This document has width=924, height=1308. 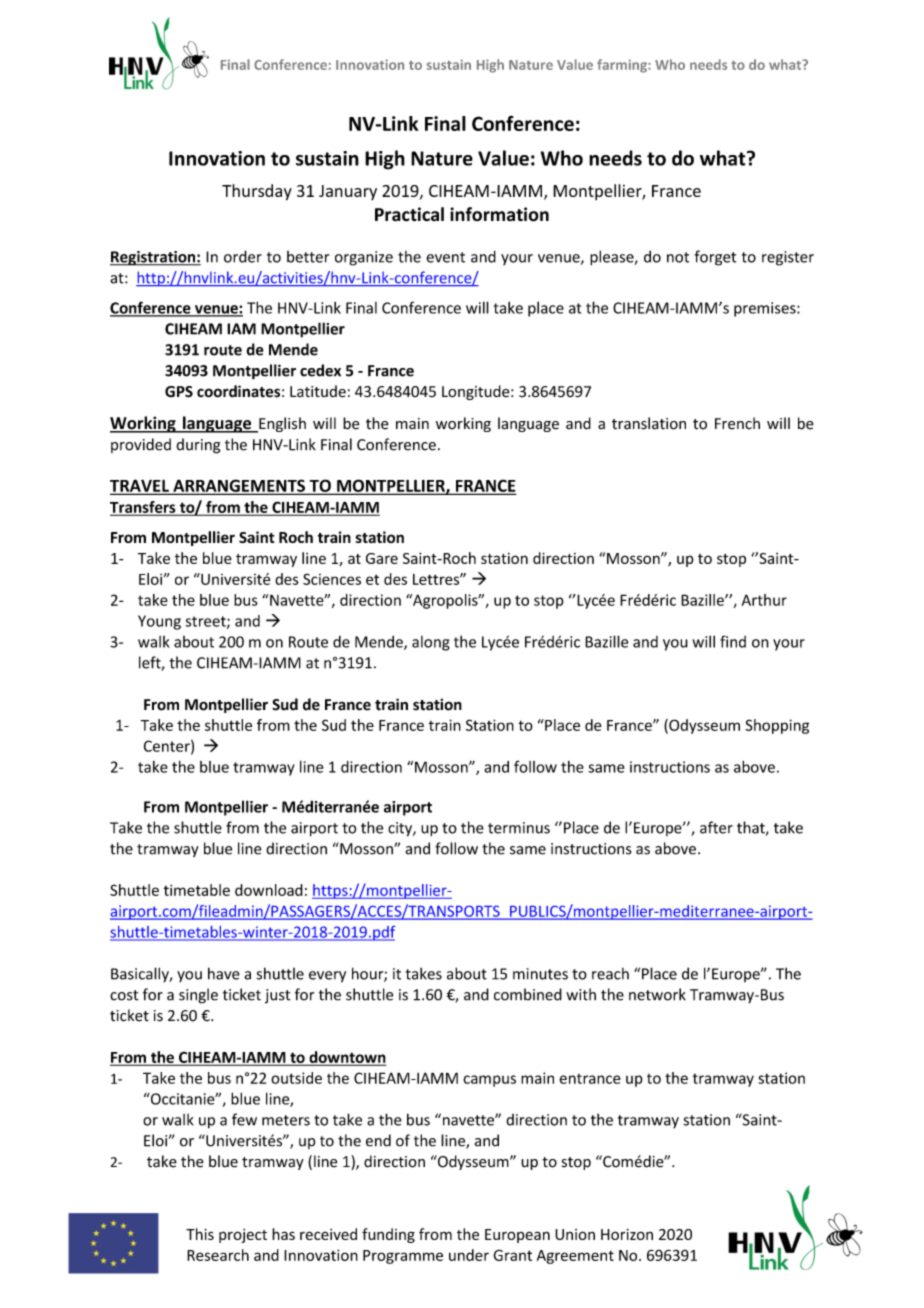 I want to click on information, so click(x=499, y=214).
